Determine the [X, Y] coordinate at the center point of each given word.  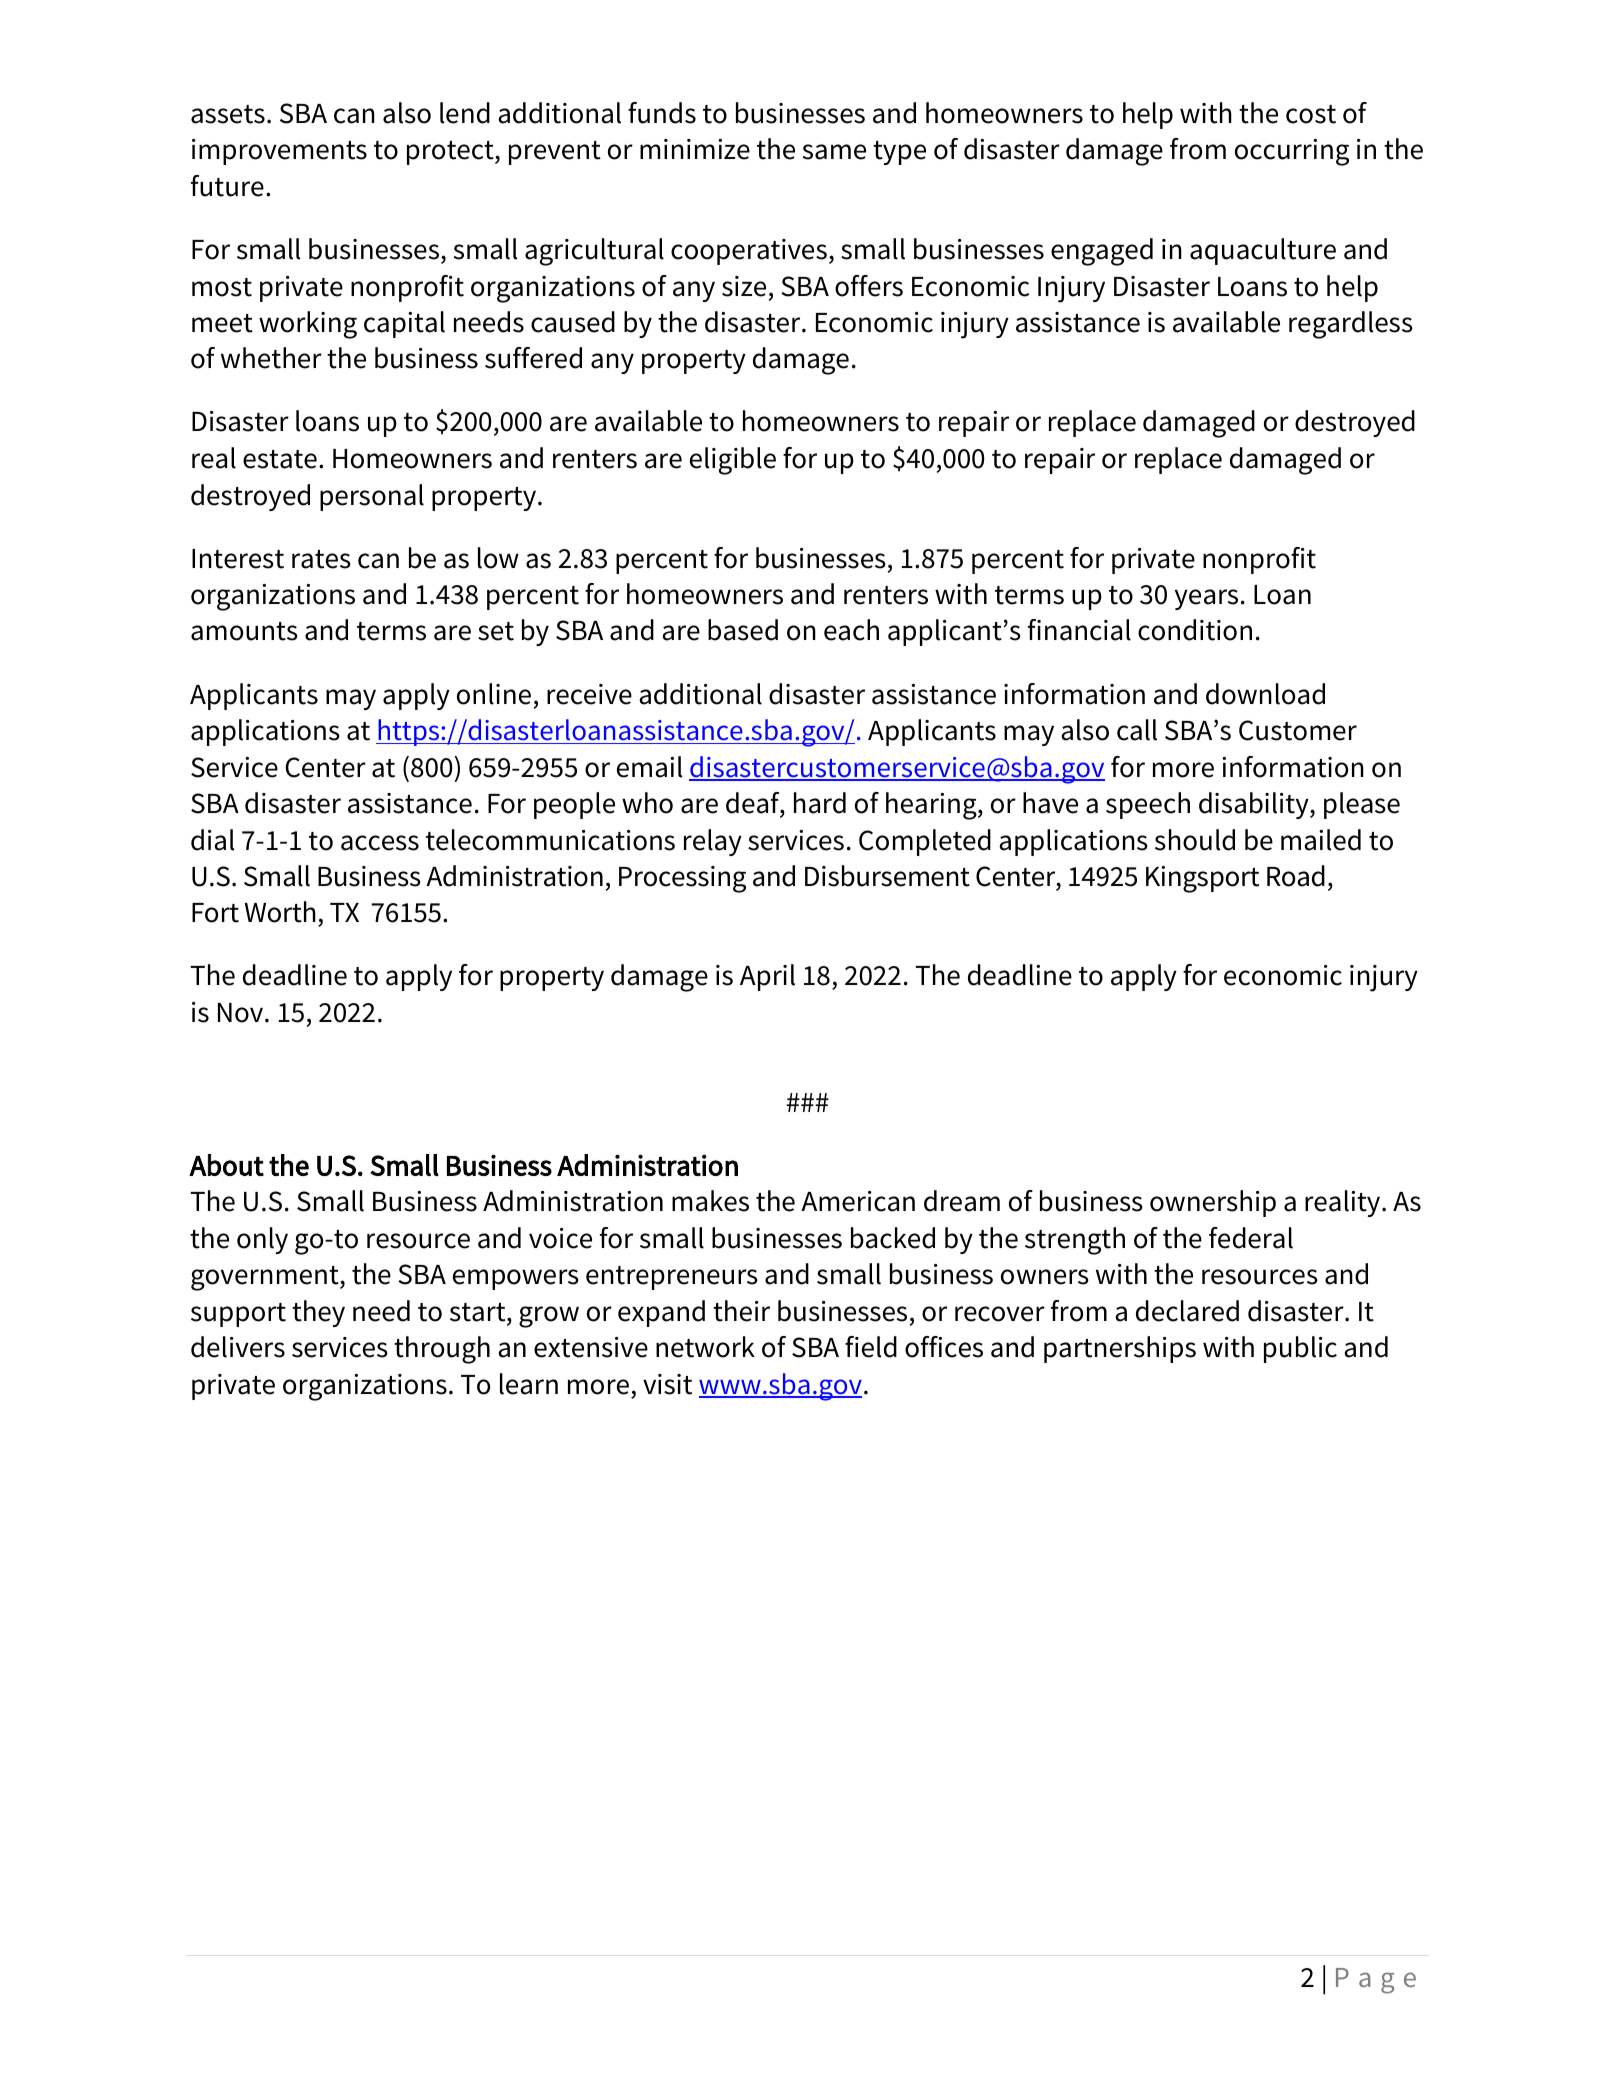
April [767, 977]
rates [321, 559]
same [834, 152]
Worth [280, 912]
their [741, 1311]
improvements [279, 152]
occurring [1292, 152]
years [1206, 599]
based [743, 630]
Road [1296, 876]
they [318, 1313]
